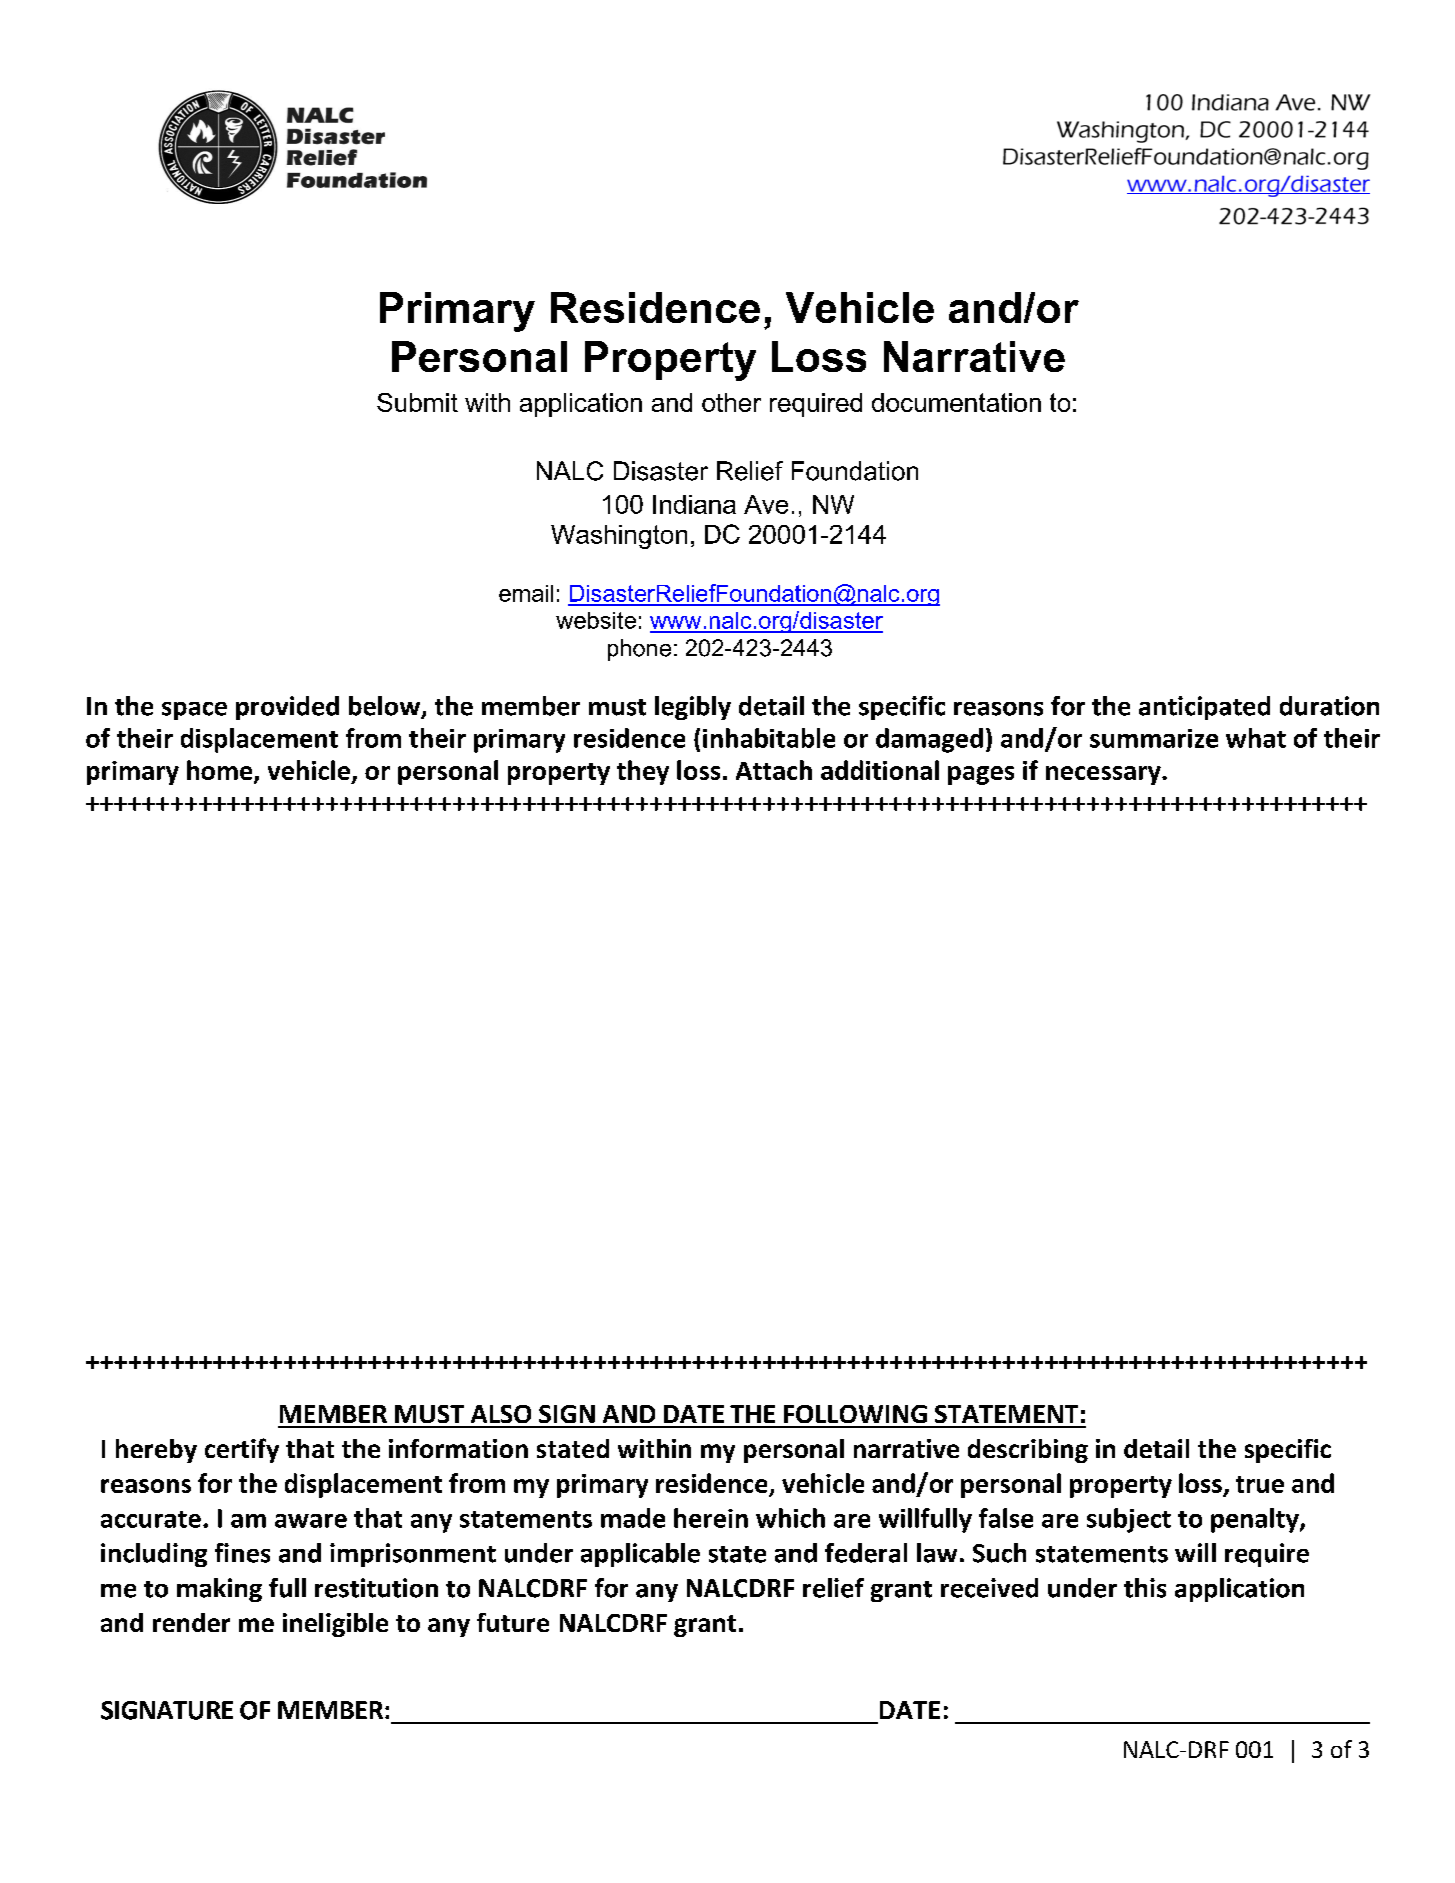  Describe the element at coordinates (417, 402) in the image. I see `Submit` at that location.
